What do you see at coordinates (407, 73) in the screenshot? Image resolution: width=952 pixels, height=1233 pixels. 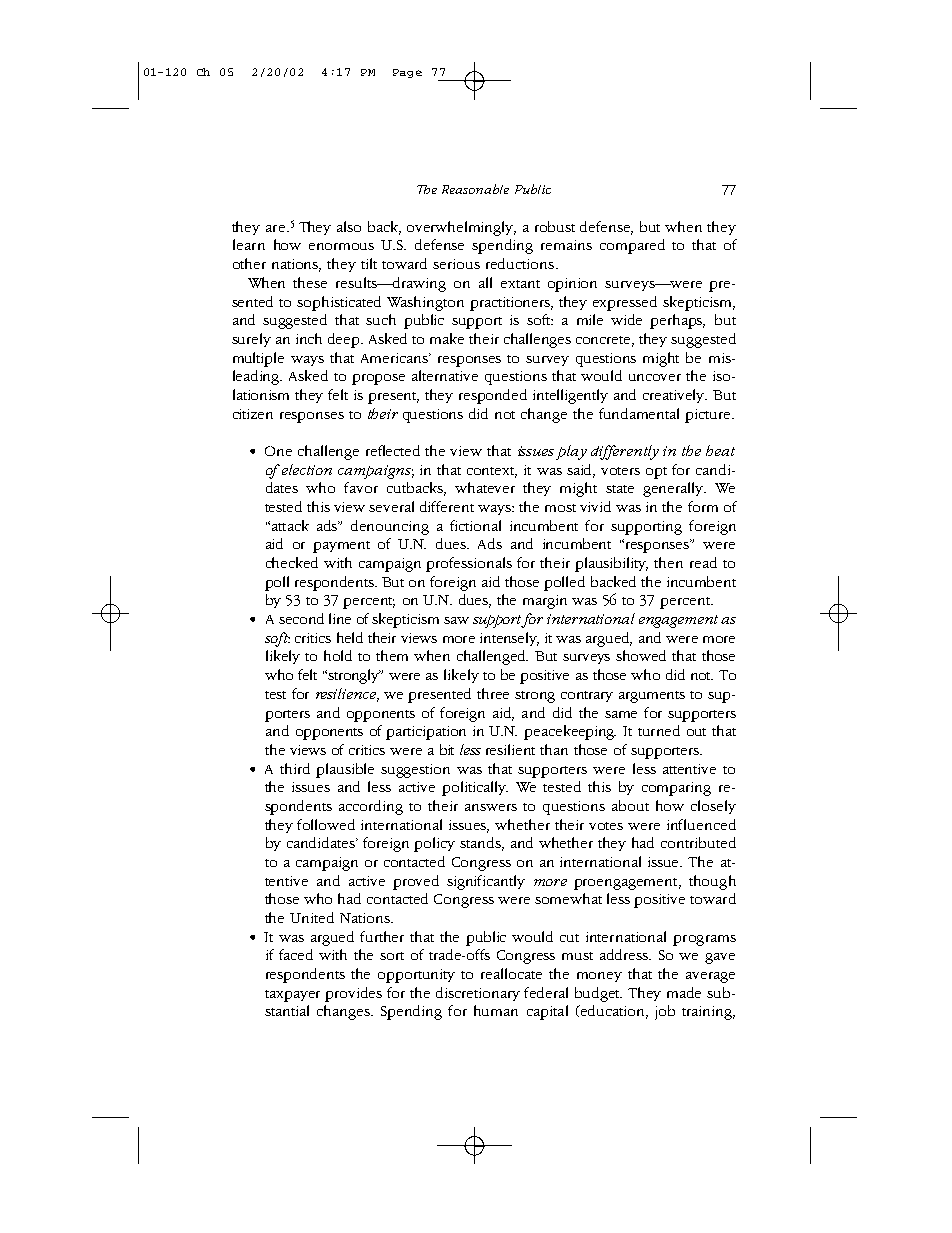 I see `Page` at bounding box center [407, 73].
